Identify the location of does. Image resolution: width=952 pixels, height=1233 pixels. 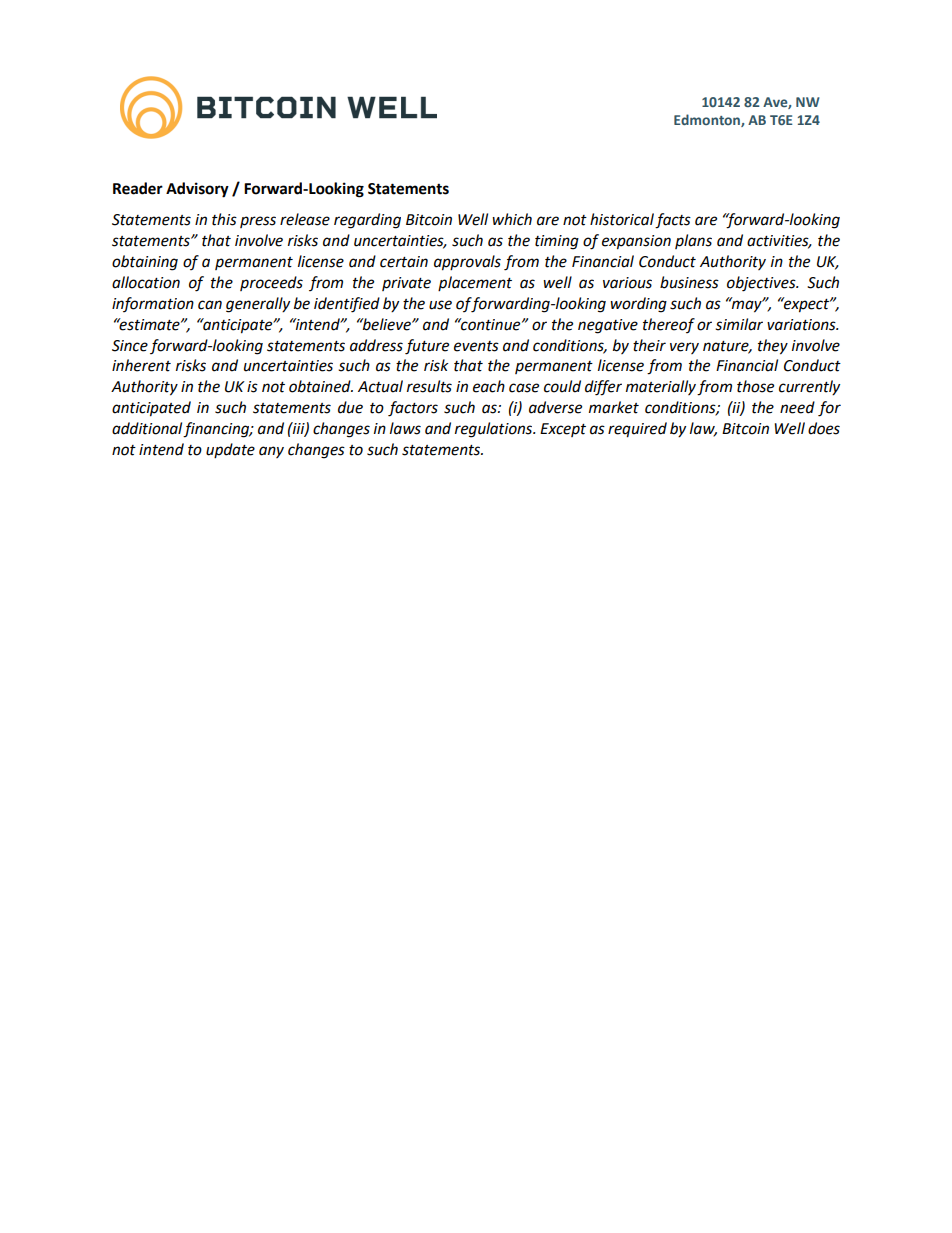
(824, 428).
